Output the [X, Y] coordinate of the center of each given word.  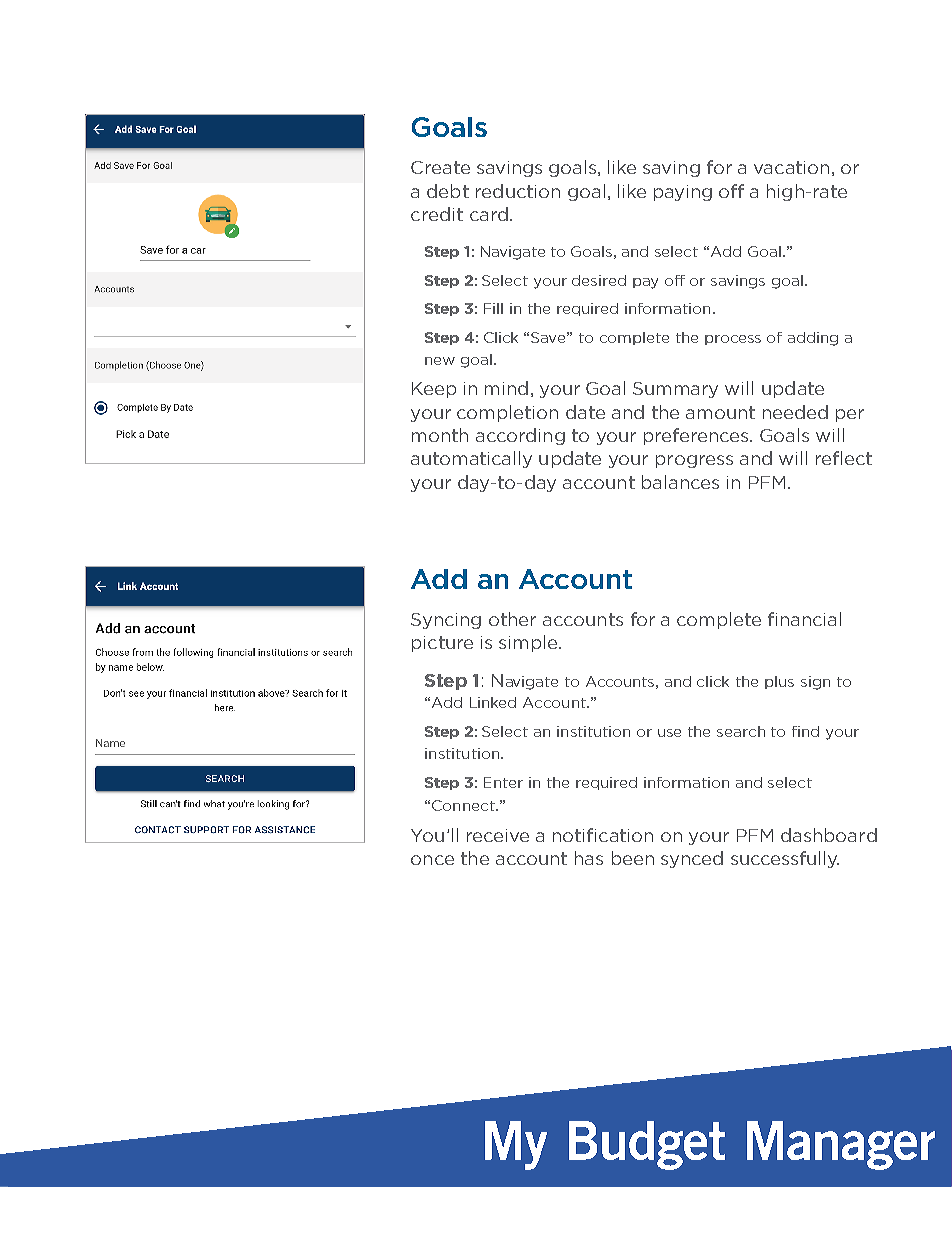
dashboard [829, 835]
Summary [675, 390]
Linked [493, 702]
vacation [791, 167]
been [633, 858]
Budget [647, 1145]
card [489, 214]
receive [498, 835]
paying [683, 193]
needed [795, 412]
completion [507, 413]
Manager [841, 1145]
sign [815, 683]
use [669, 733]
